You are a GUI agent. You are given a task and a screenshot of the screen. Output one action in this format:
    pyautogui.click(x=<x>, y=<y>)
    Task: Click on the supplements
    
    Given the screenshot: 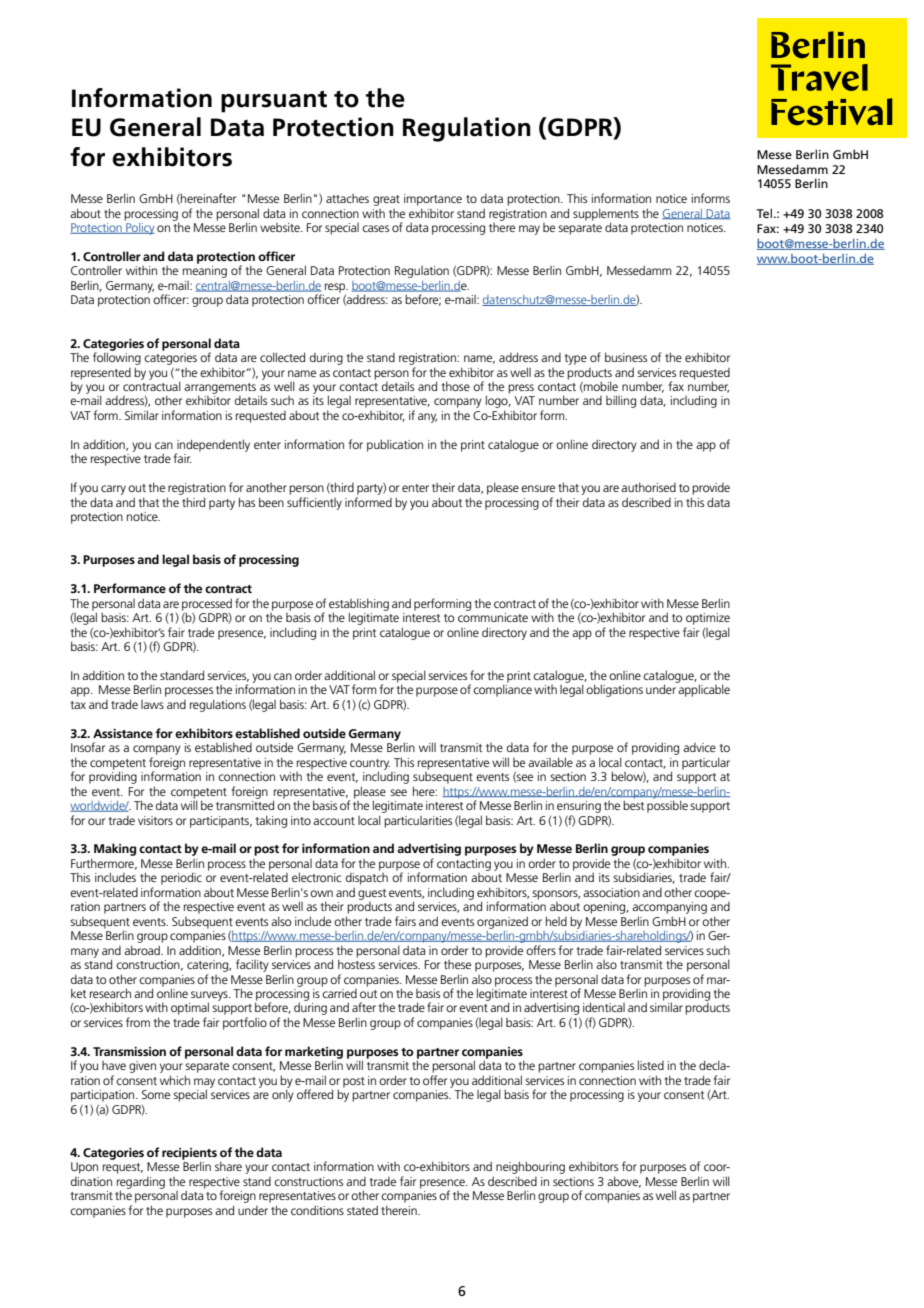 What is the action you would take?
    pyautogui.click(x=606, y=215)
